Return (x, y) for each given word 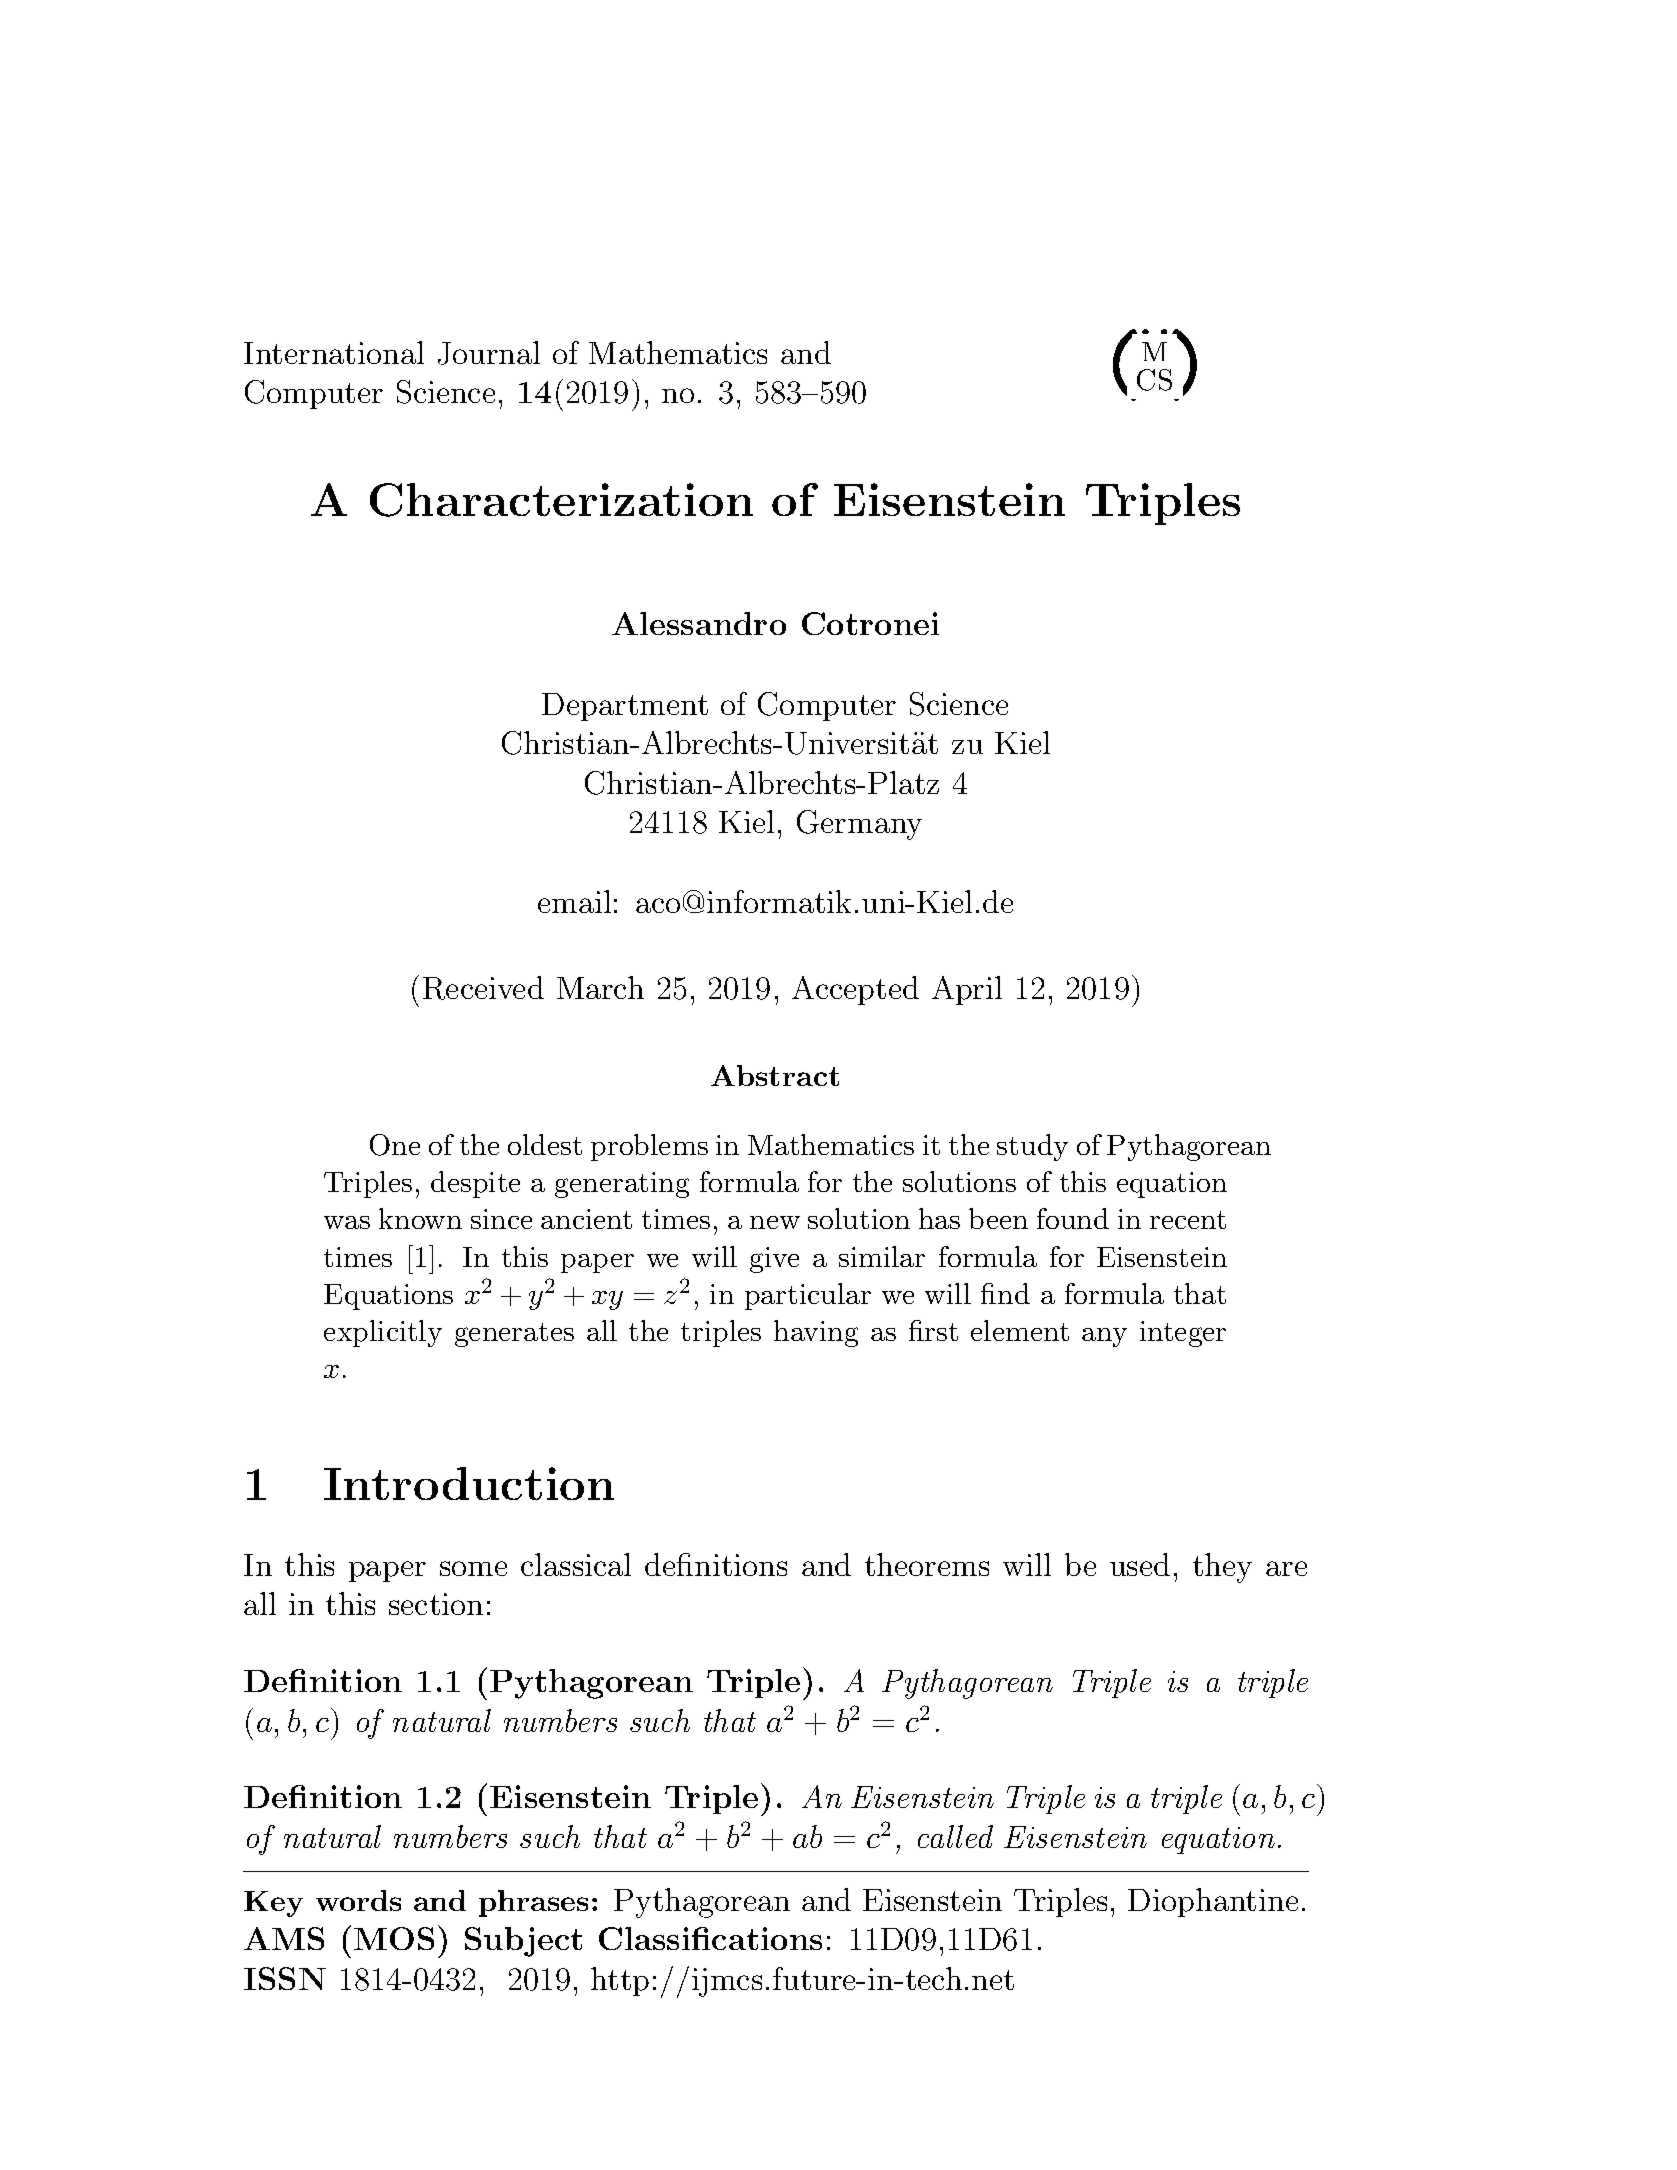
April (967, 990)
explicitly (383, 1333)
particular (808, 1296)
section (436, 1604)
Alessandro (699, 623)
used (1140, 1564)
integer (1183, 1334)
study (1032, 1147)
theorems (927, 1564)
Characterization (561, 500)
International (334, 352)
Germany (859, 825)
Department (625, 707)
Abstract (775, 1075)
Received (483, 988)
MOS (394, 1938)
